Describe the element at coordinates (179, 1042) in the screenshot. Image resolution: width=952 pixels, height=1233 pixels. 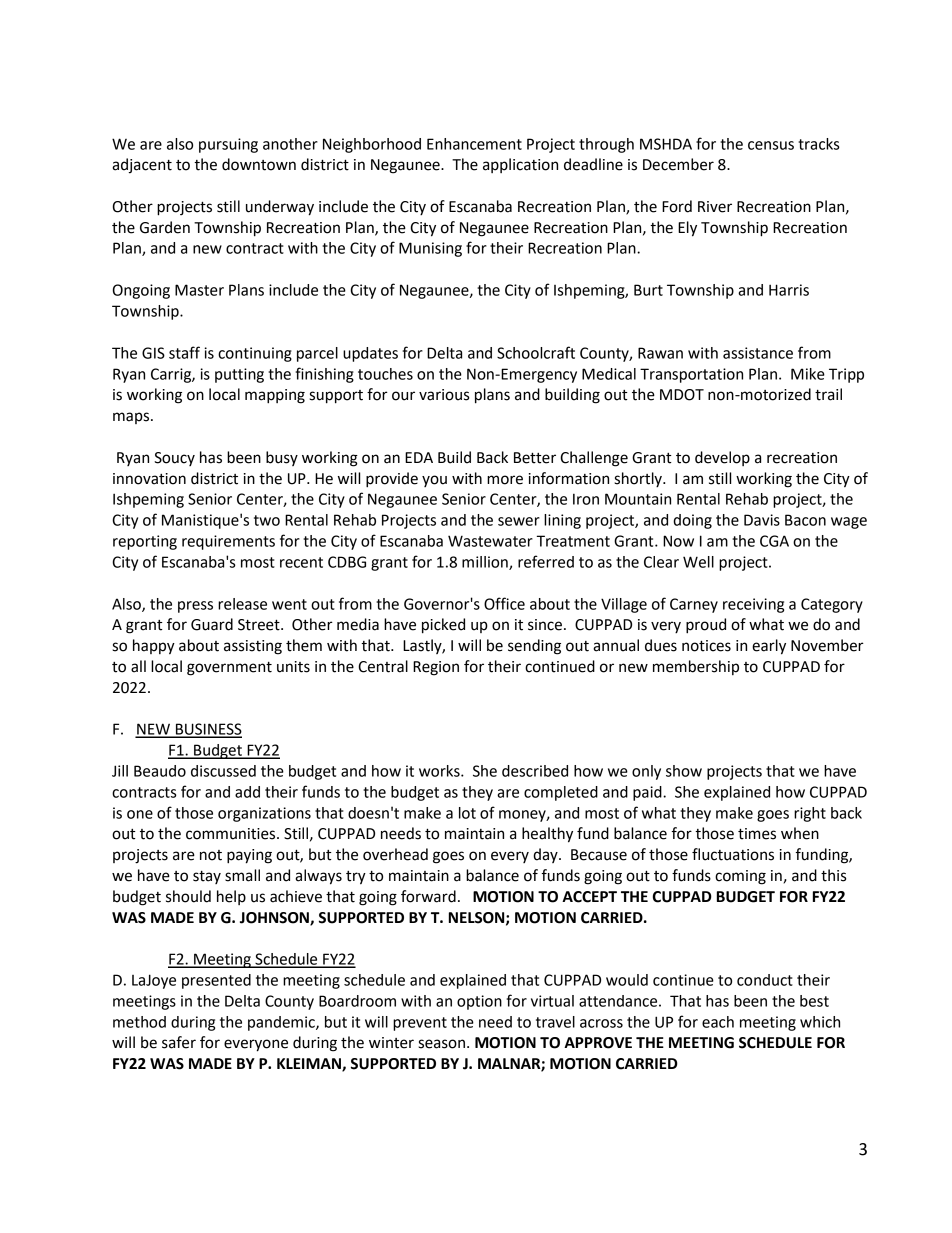
I see `safer` at that location.
